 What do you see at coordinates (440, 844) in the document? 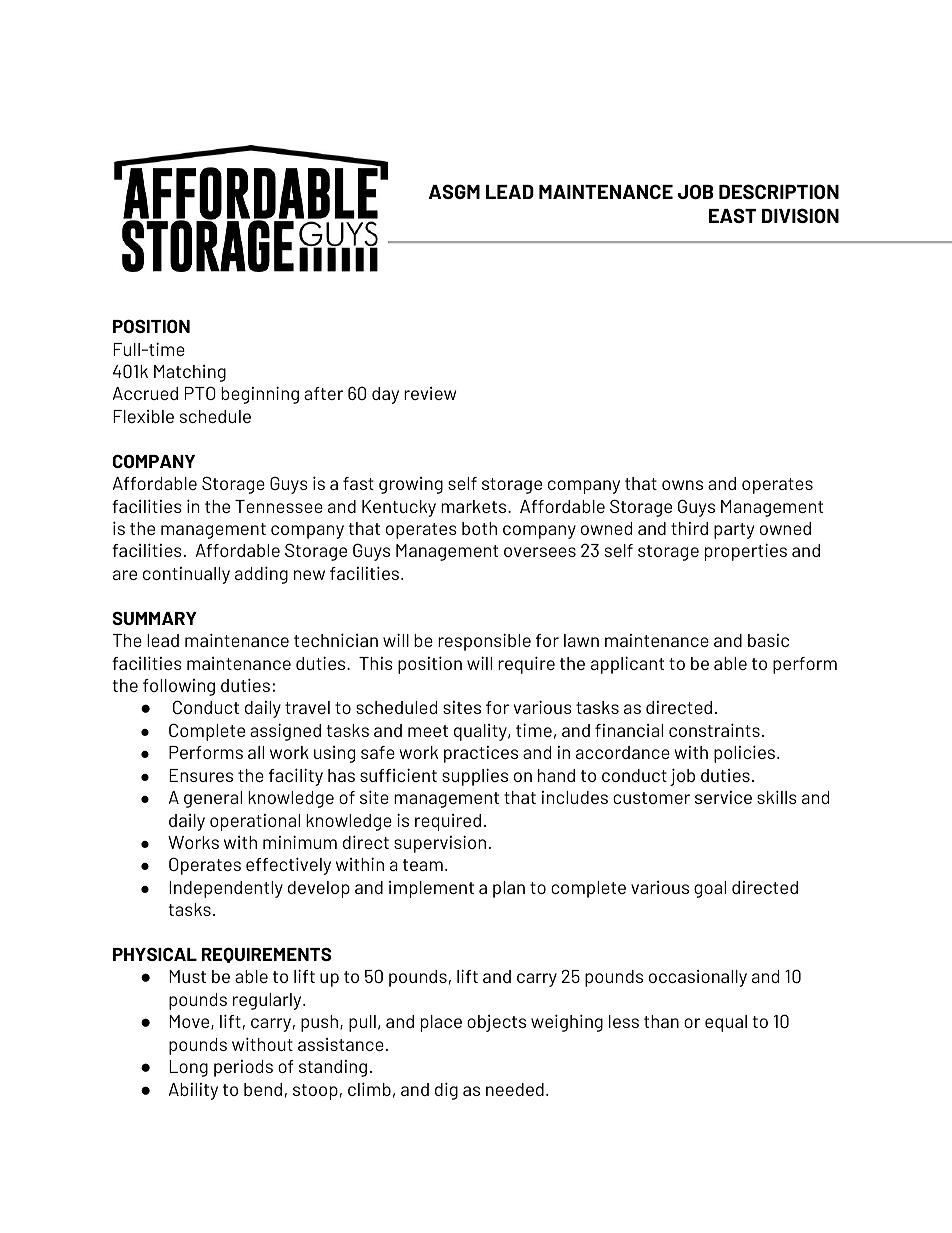
I see `supervision` at bounding box center [440, 844].
